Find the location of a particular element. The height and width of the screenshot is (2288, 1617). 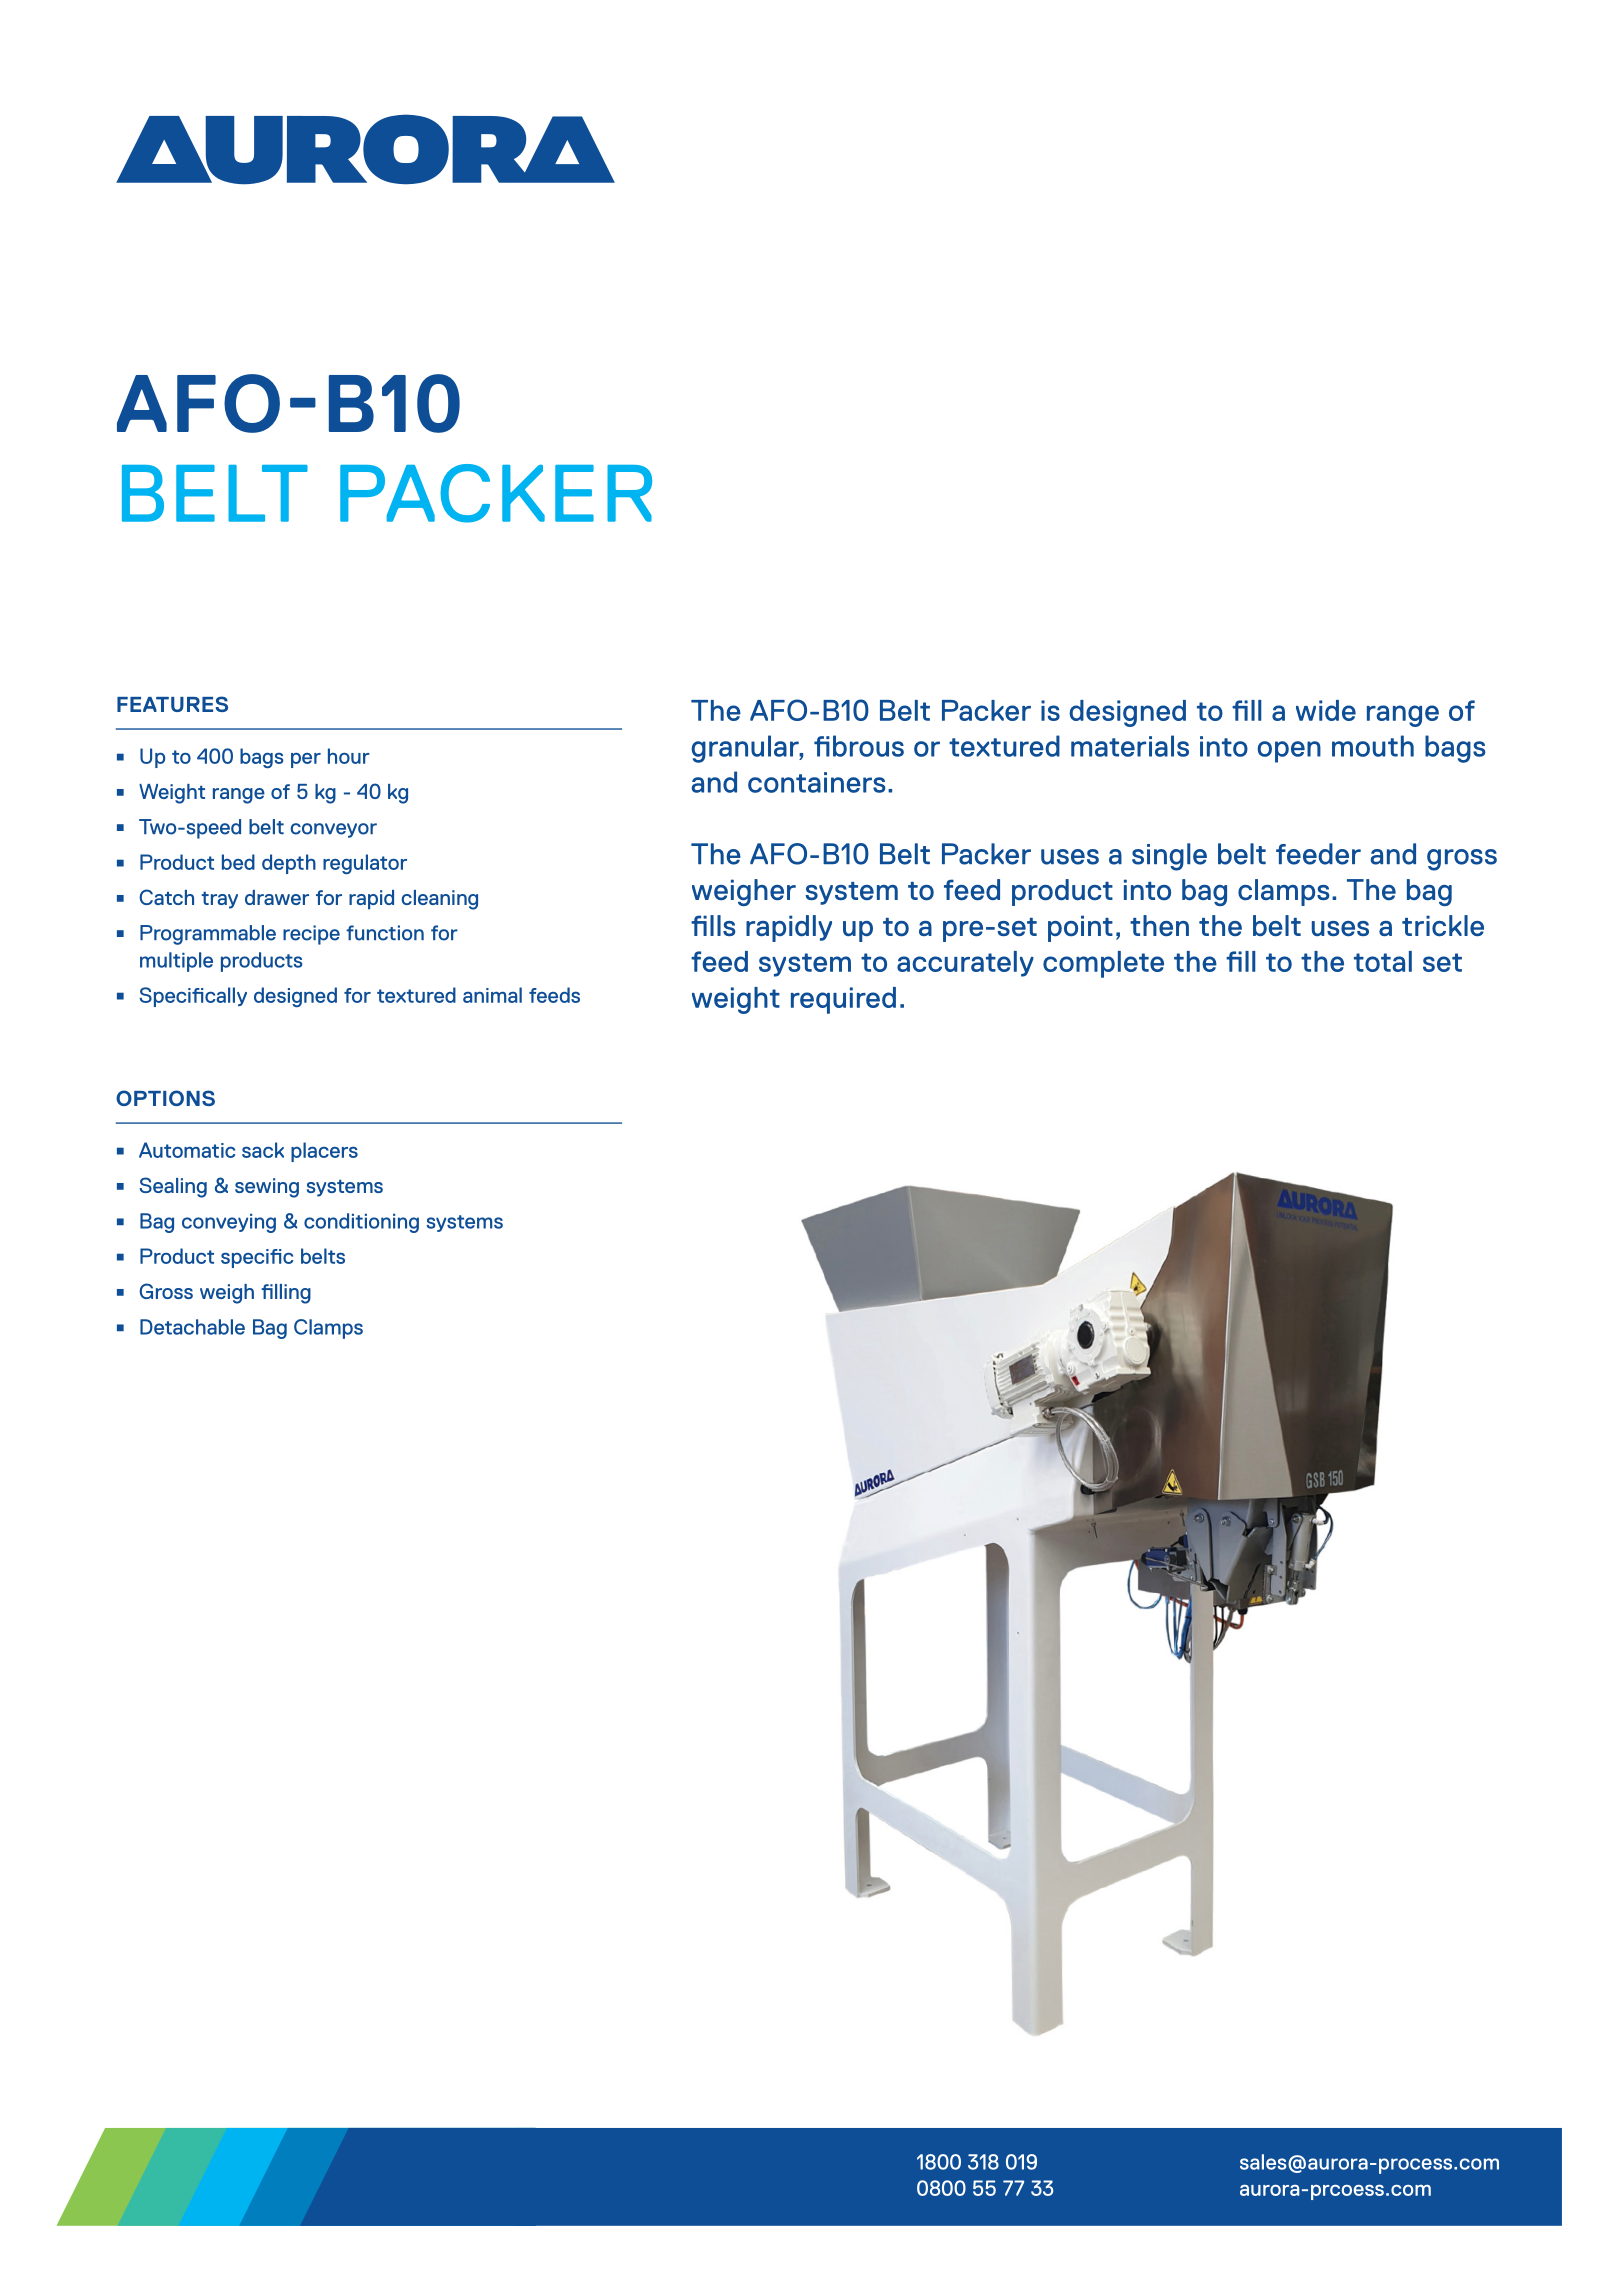

conditioning is located at coordinates (361, 1223).
